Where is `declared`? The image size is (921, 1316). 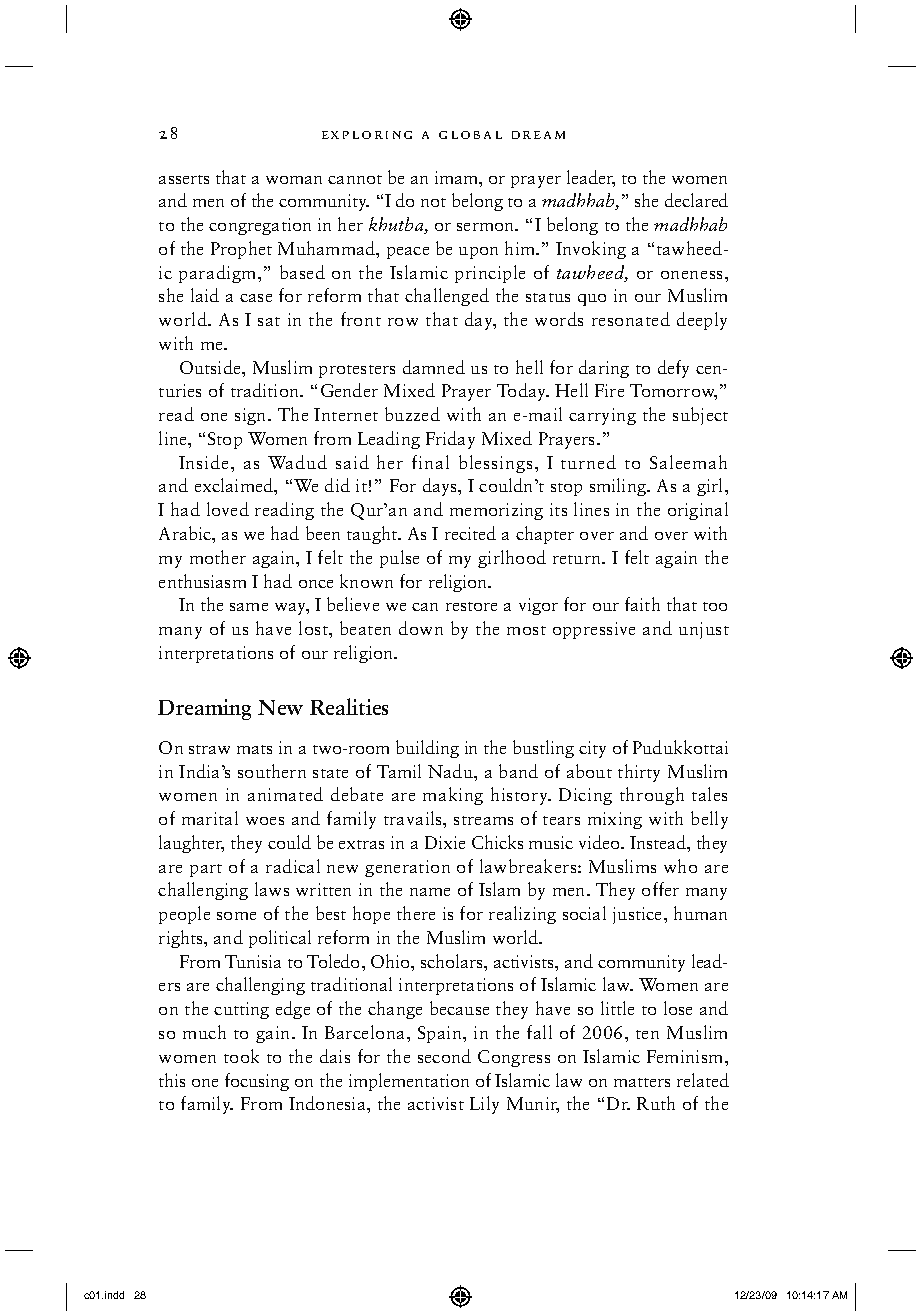 declared is located at coordinates (696, 200).
